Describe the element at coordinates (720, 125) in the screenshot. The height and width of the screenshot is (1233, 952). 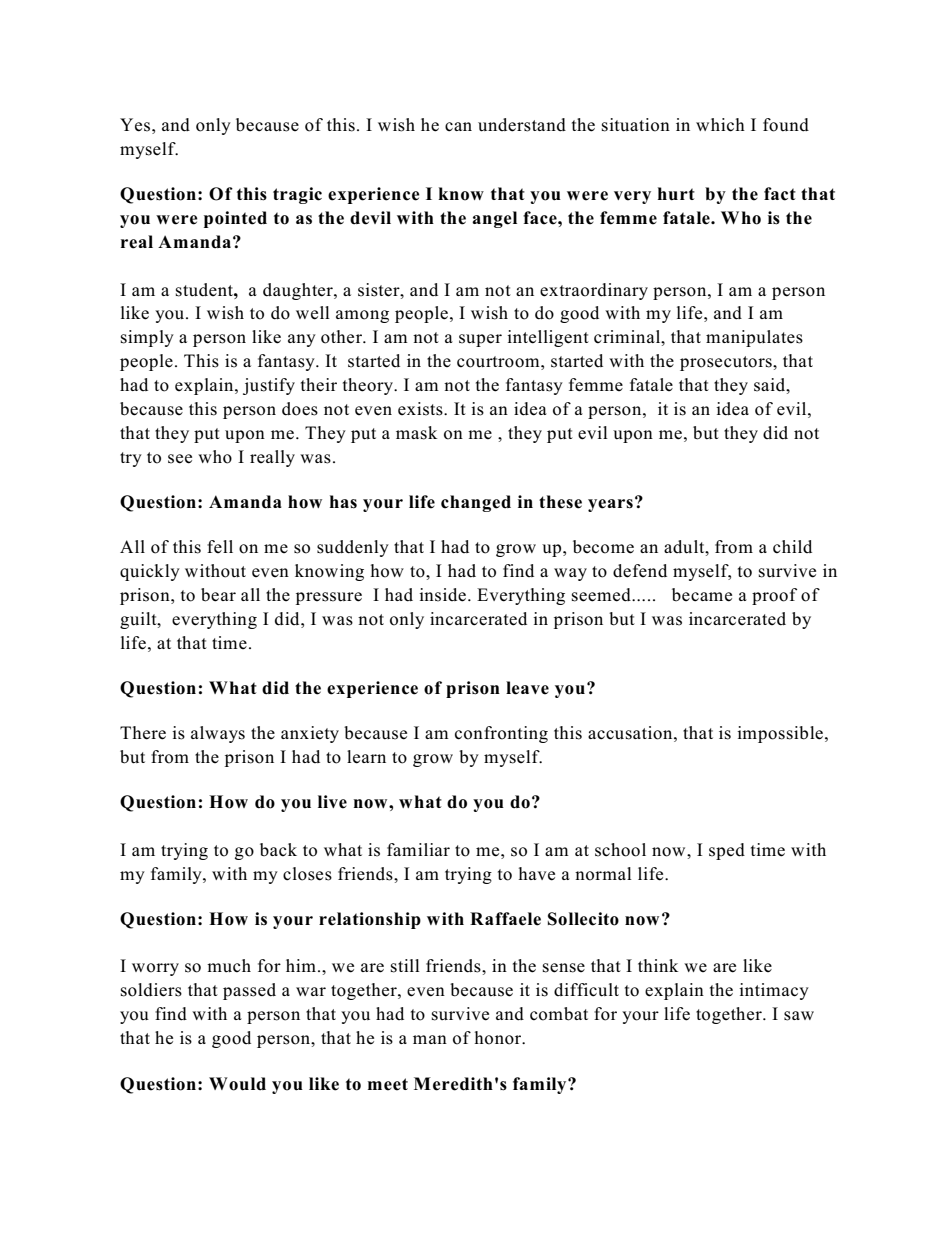
I see `which` at that location.
